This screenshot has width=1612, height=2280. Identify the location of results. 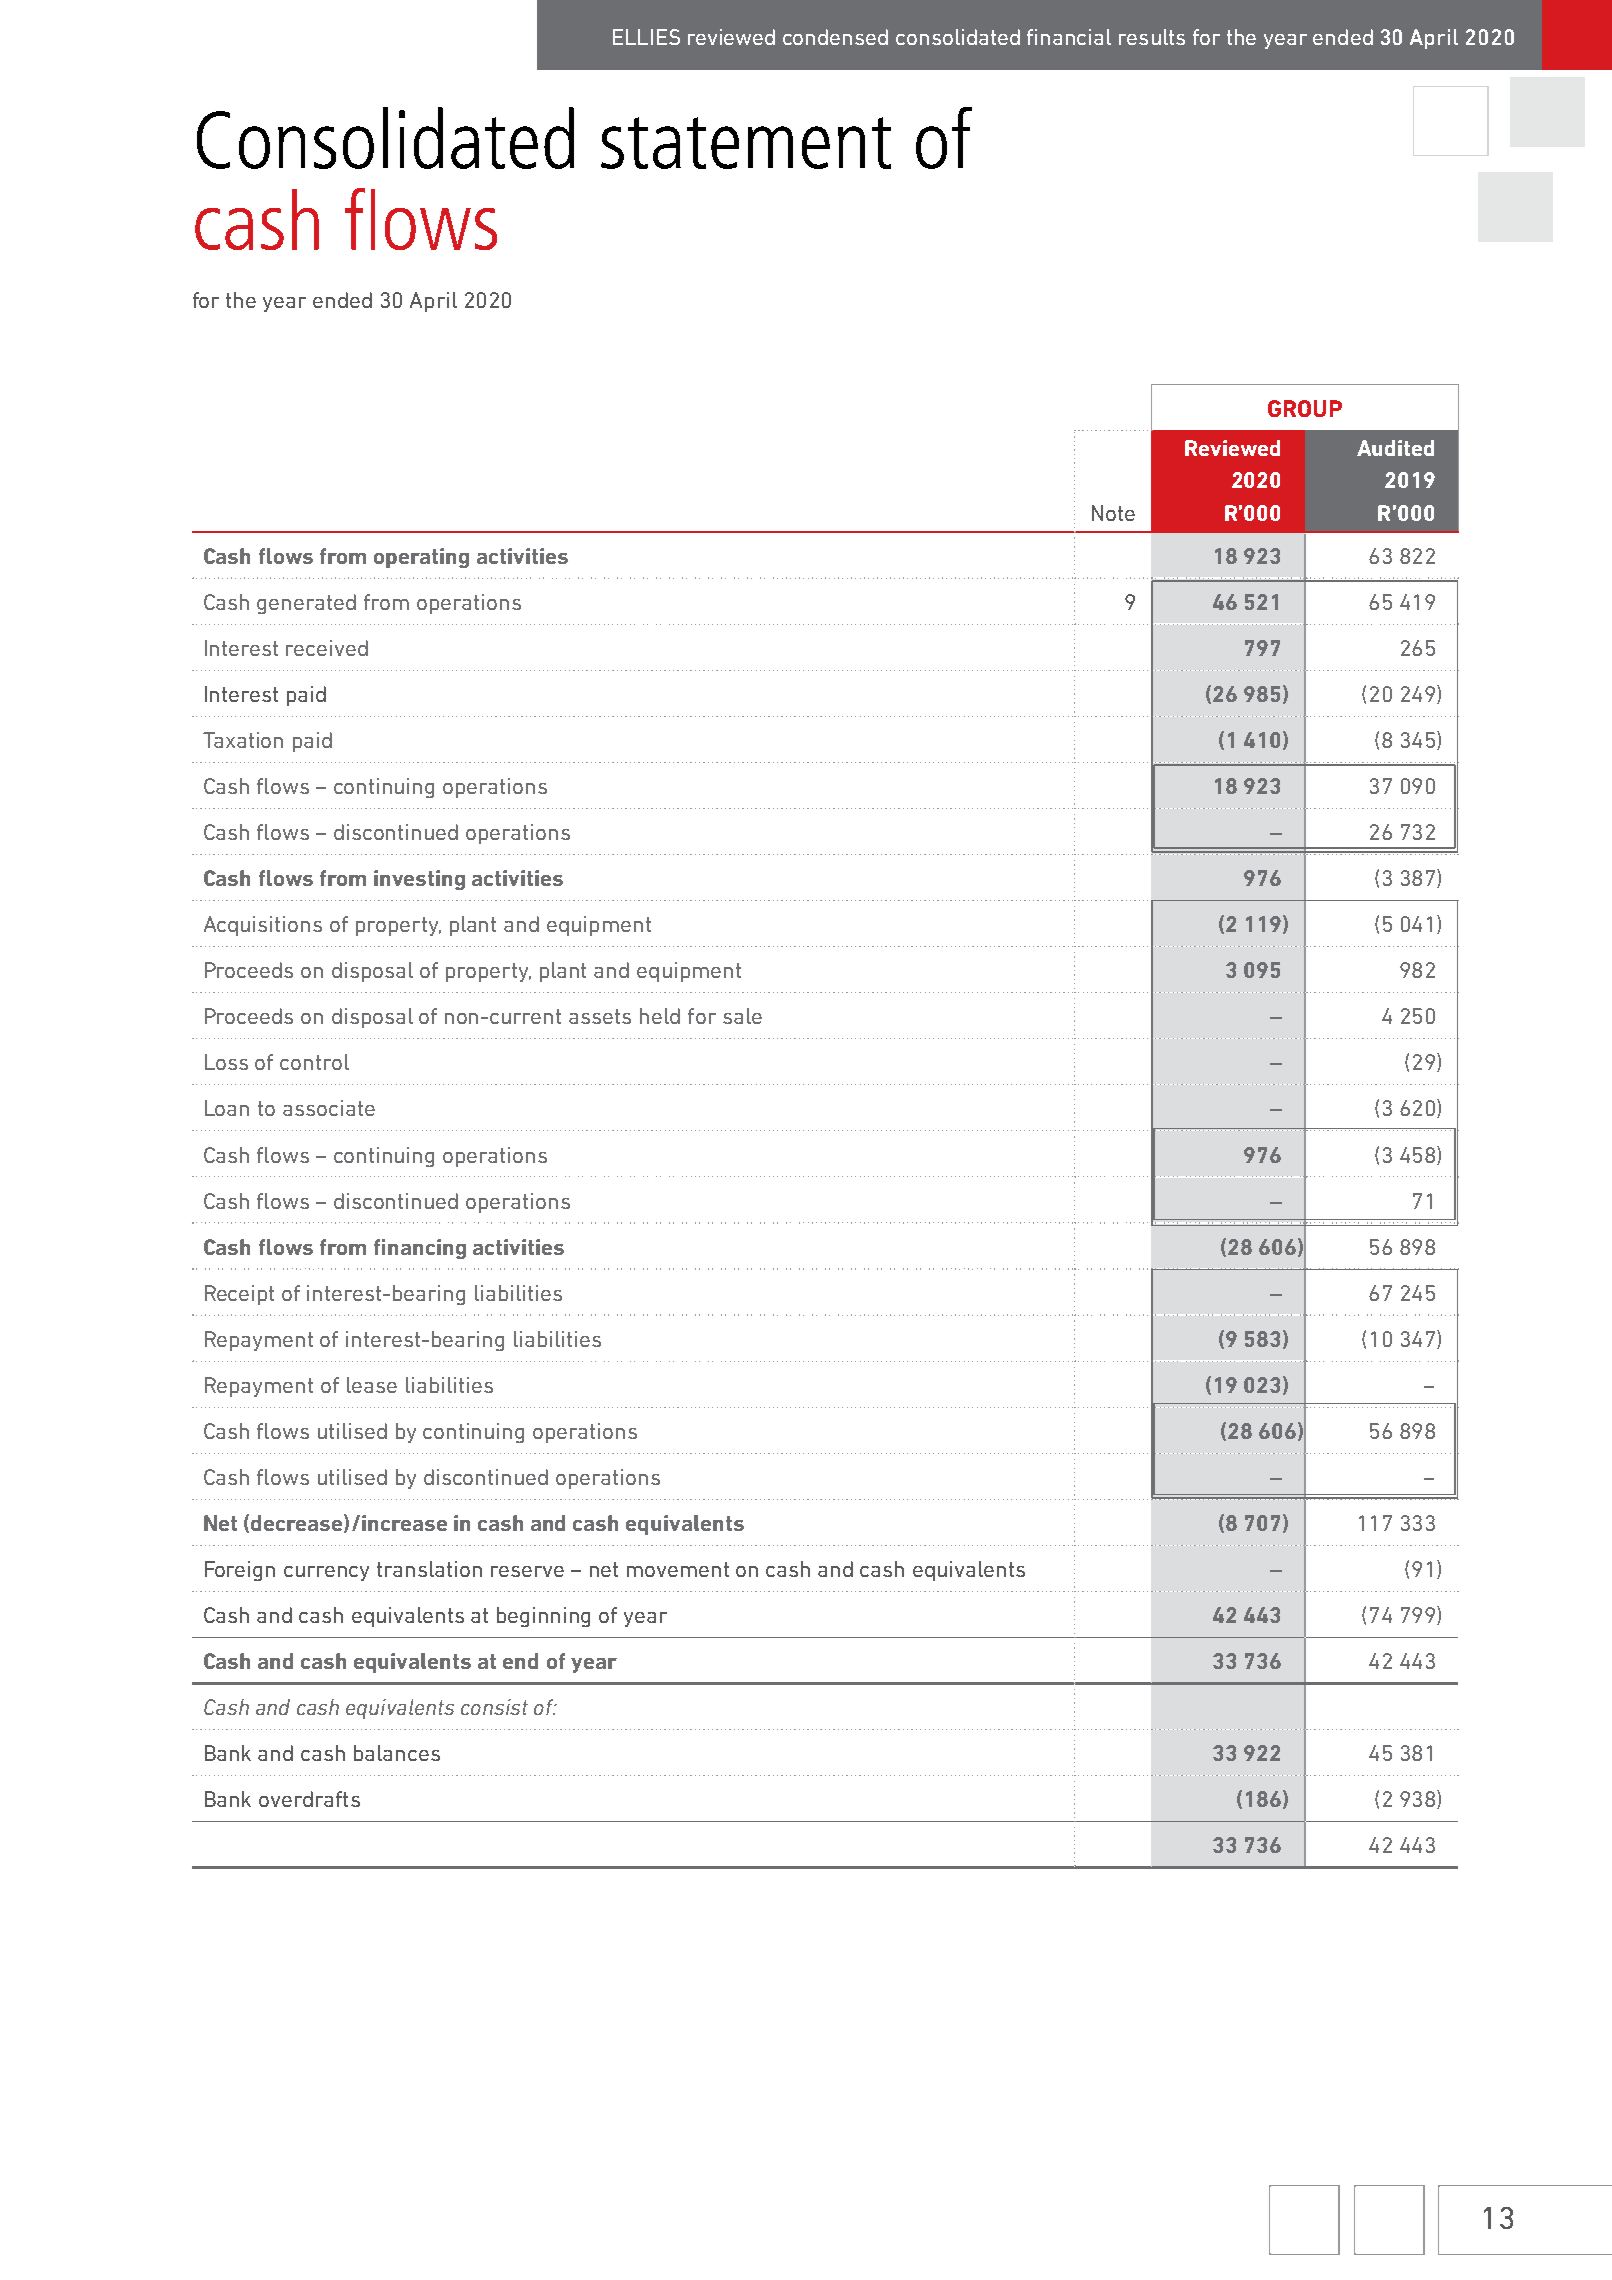
(1152, 37).
